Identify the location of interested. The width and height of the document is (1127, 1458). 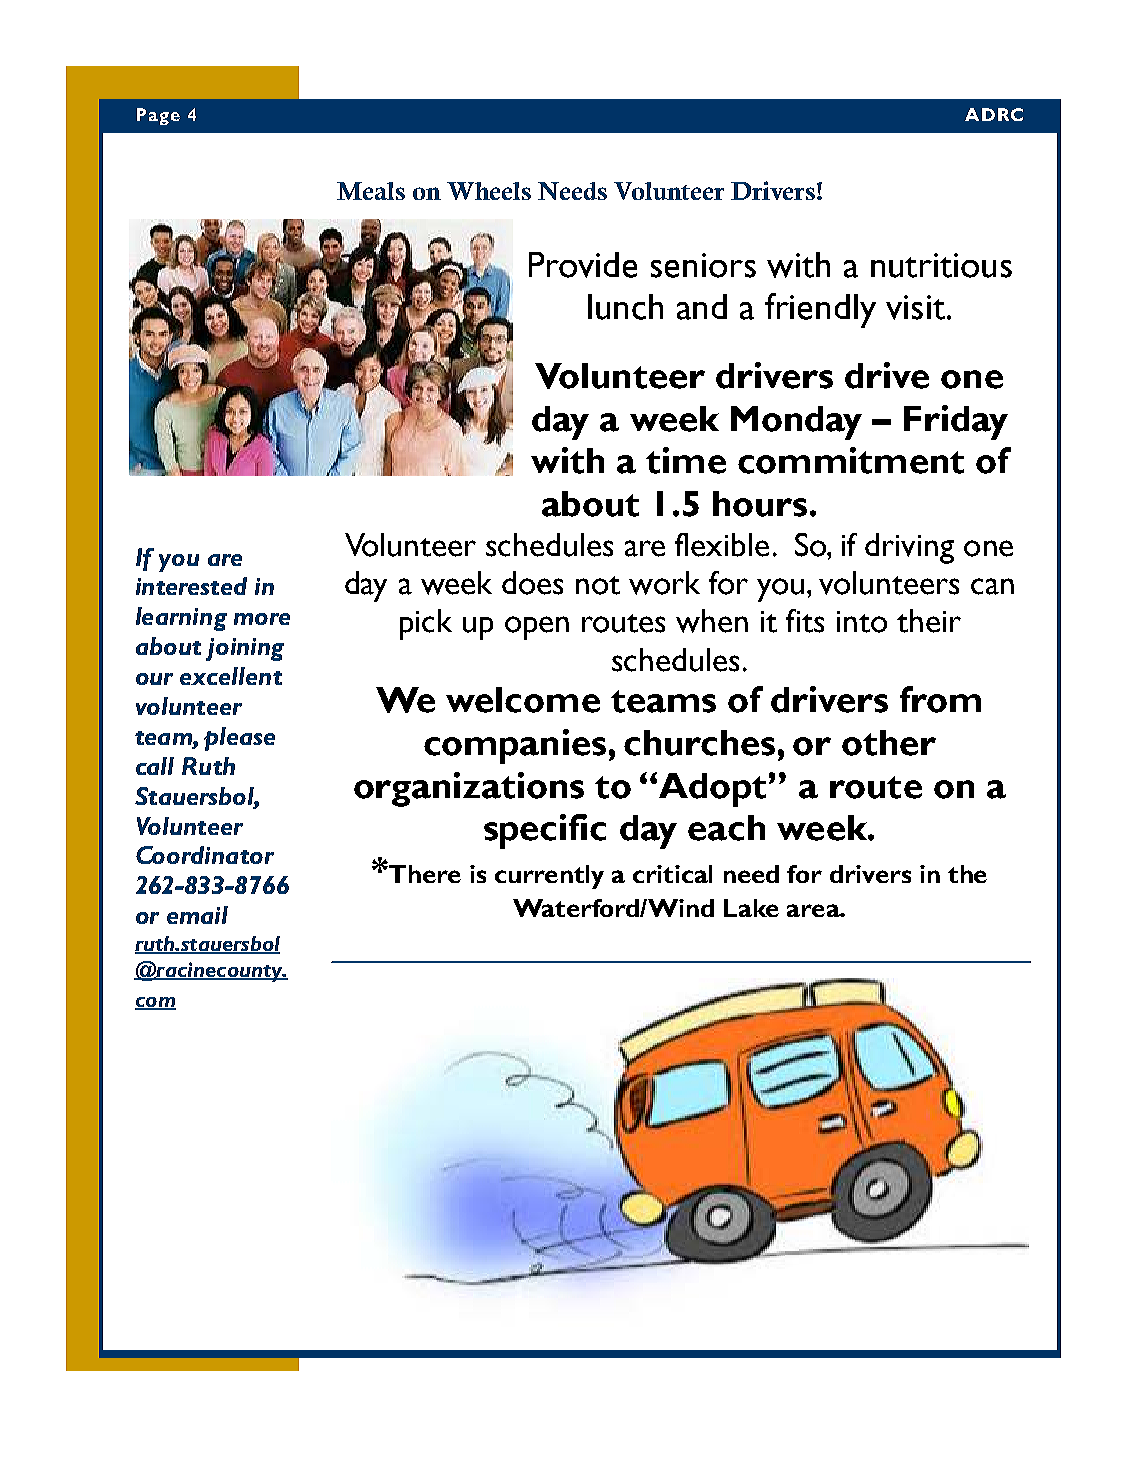
(191, 586).
